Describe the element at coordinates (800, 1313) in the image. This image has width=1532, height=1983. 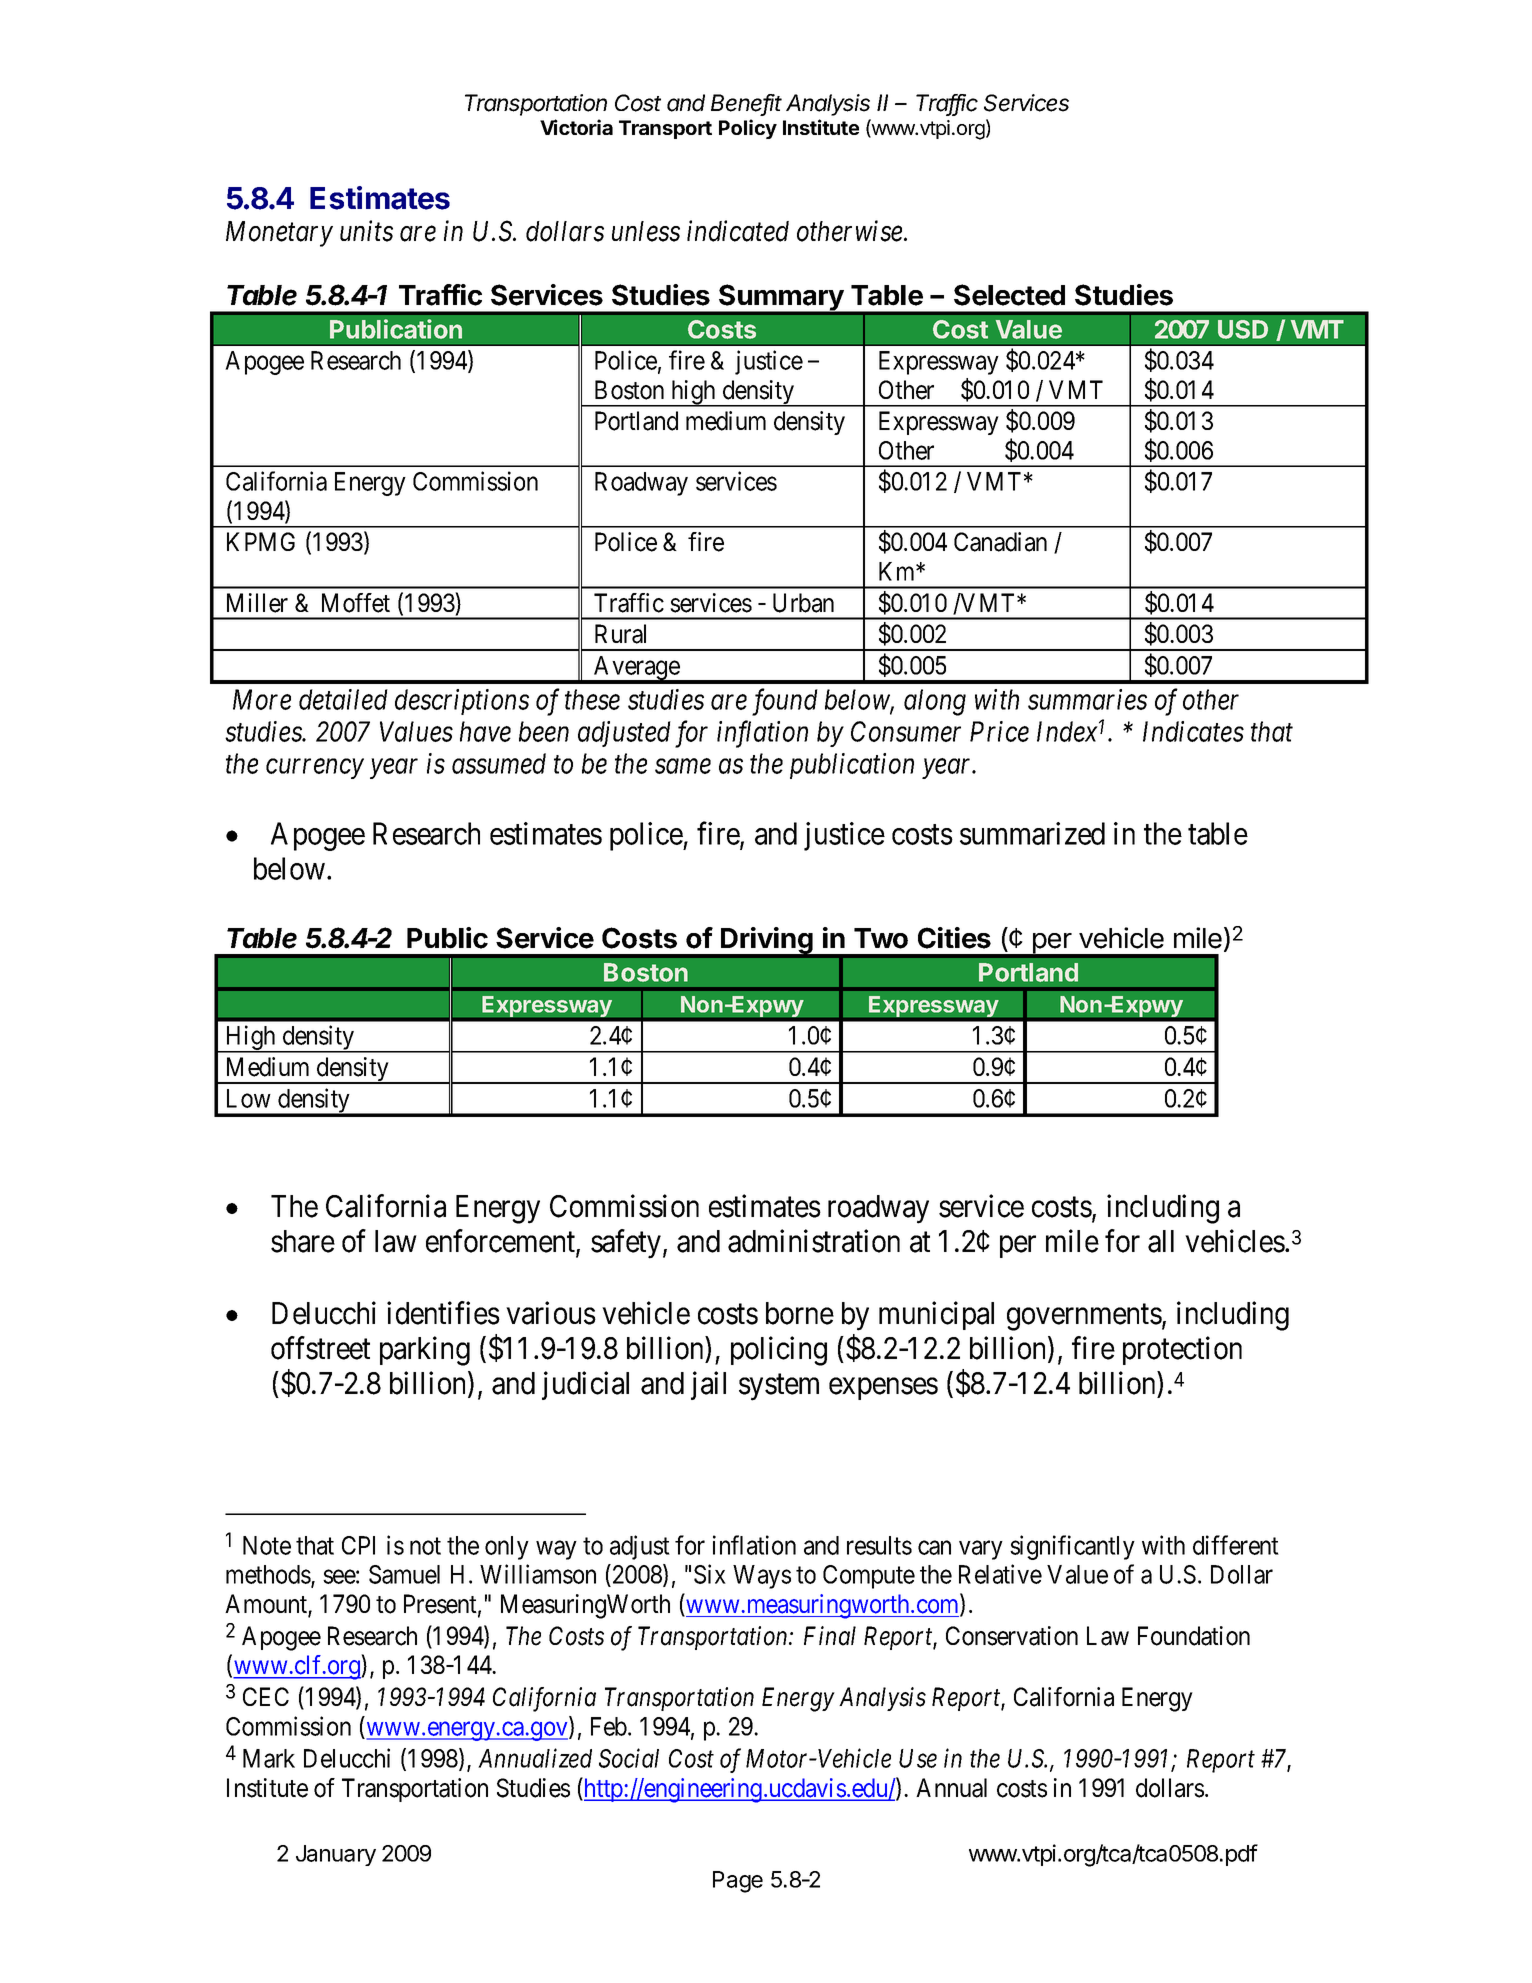
I see `borne` at that location.
